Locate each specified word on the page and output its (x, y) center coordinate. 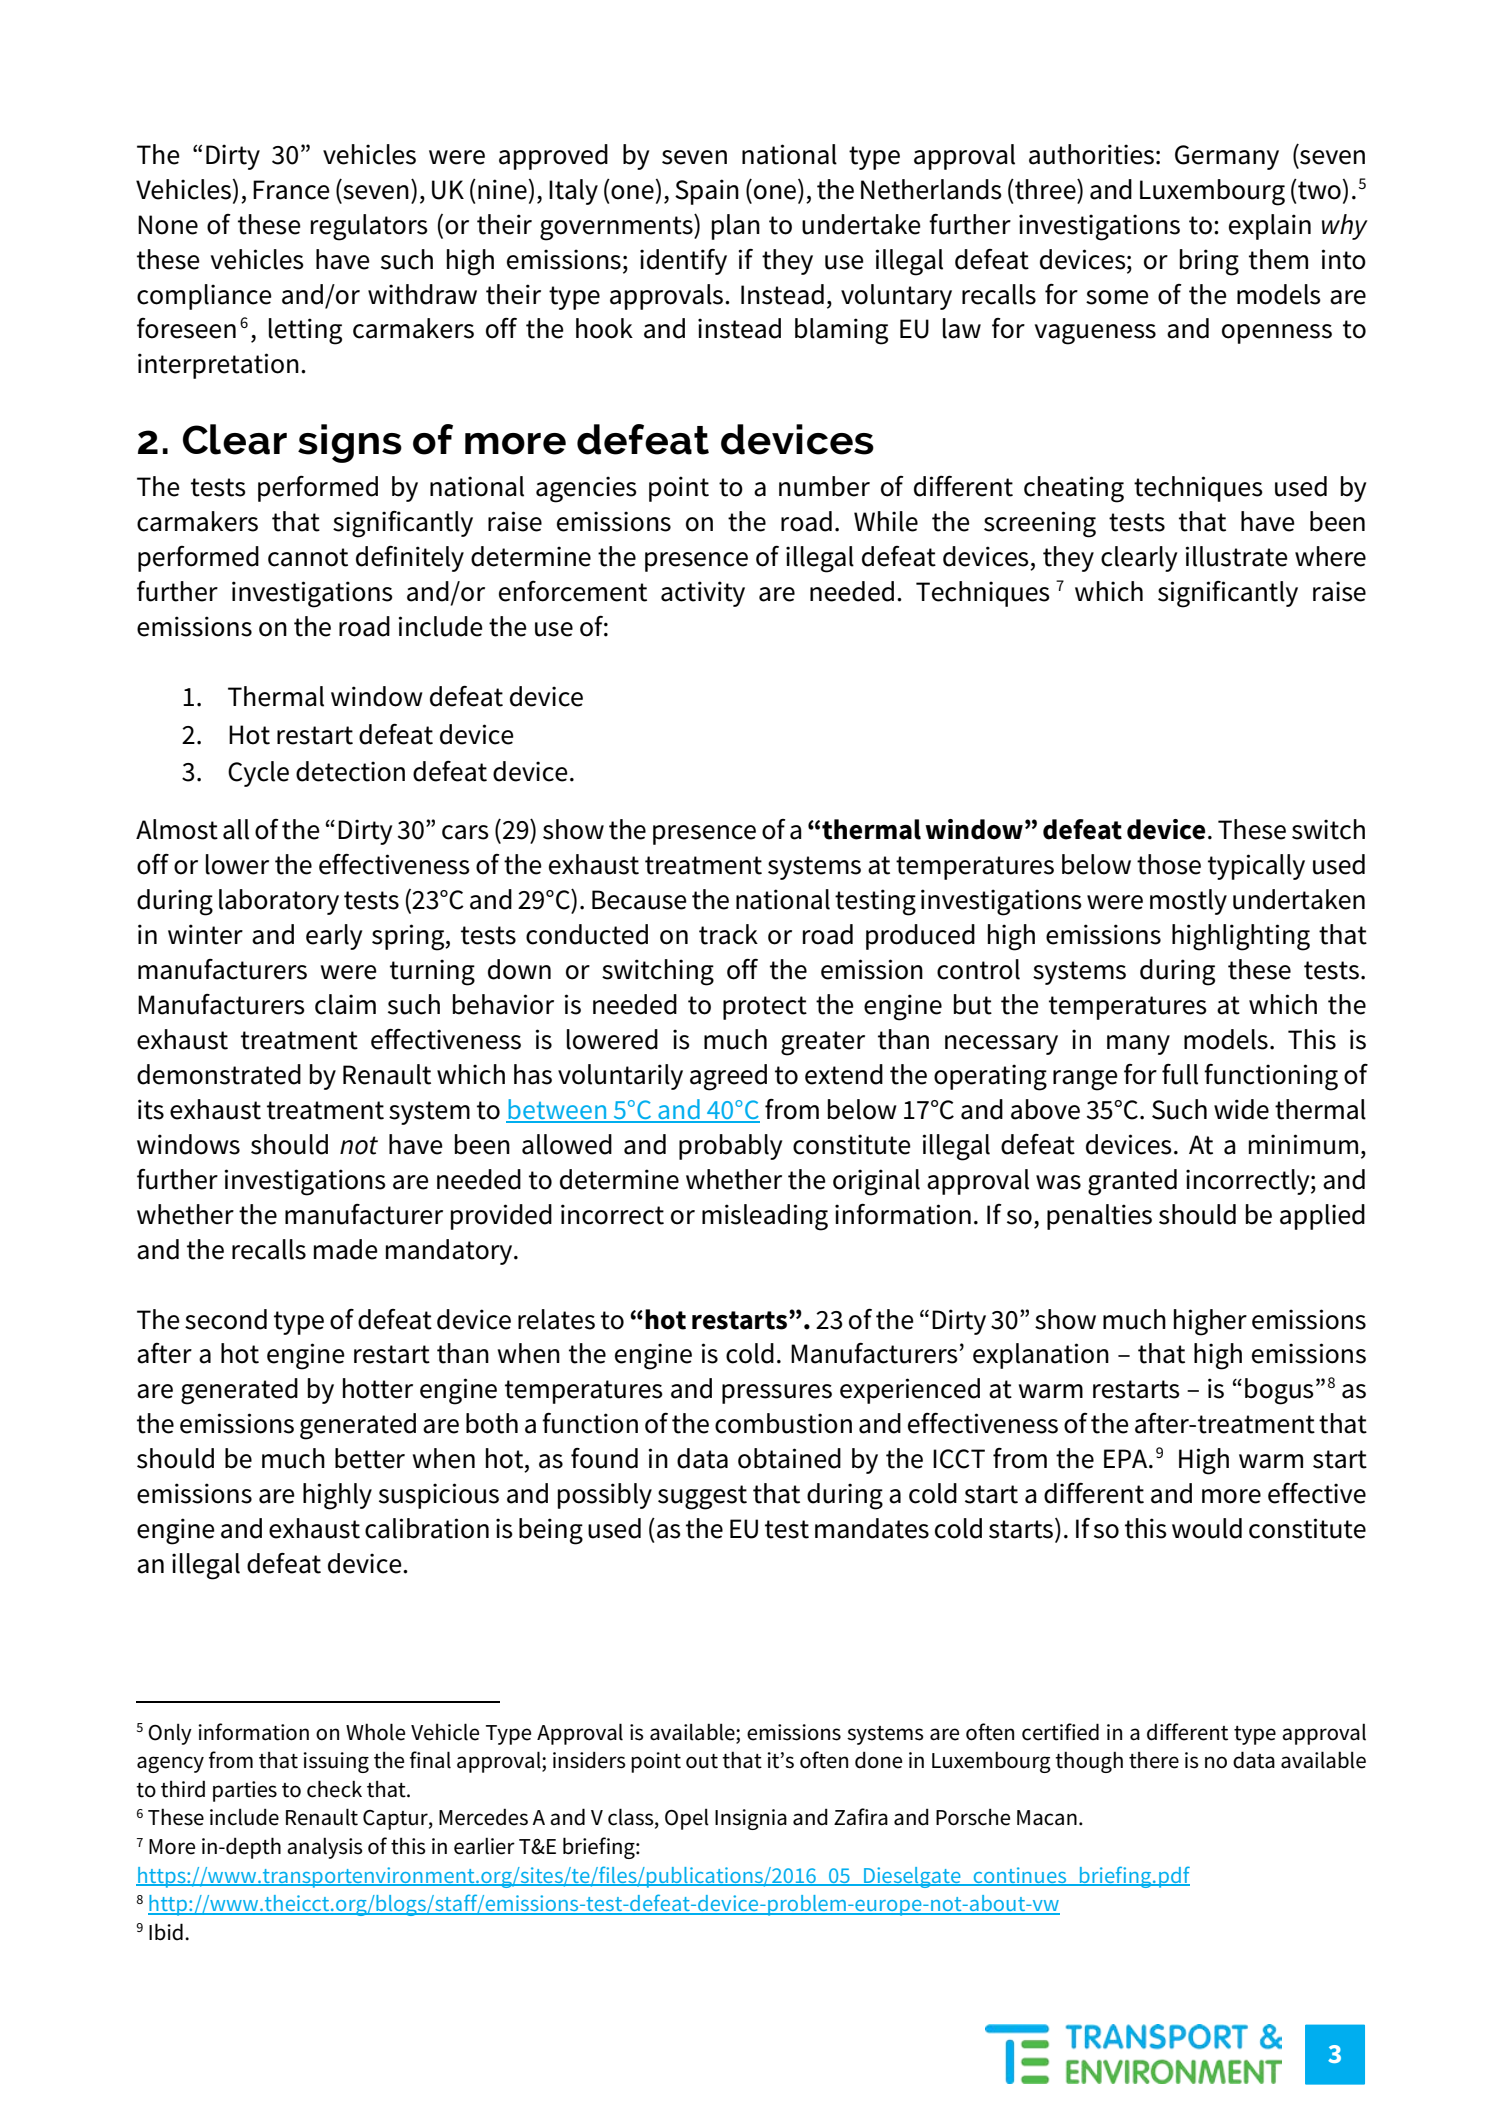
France (291, 190)
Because (639, 900)
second (226, 1319)
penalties (1099, 1217)
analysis (325, 1848)
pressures (777, 1394)
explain (1270, 227)
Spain (707, 192)
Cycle (258, 774)
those (1169, 864)
